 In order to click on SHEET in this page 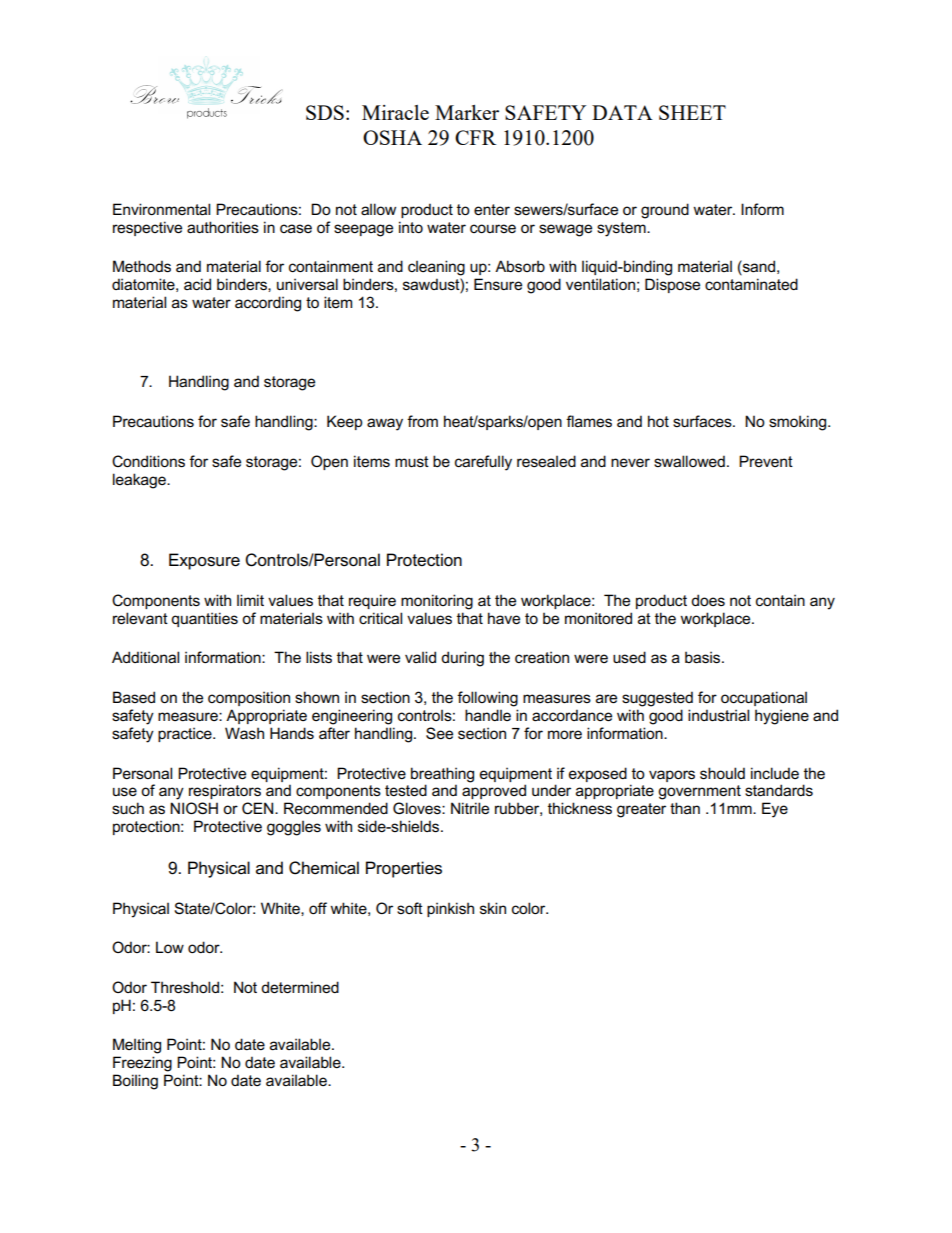, I will do `click(692, 112)`.
